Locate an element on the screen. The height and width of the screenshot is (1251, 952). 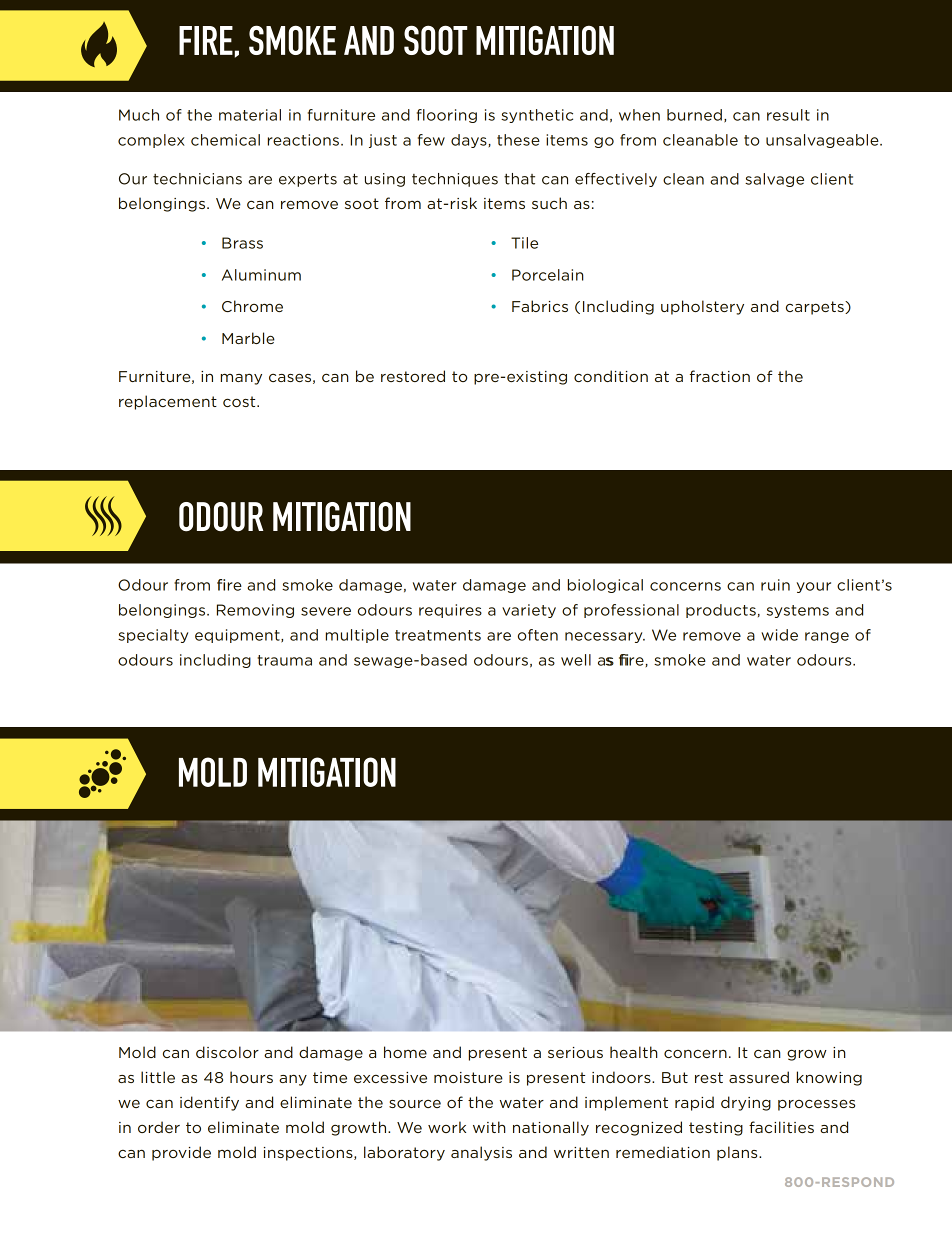
drying is located at coordinates (746, 1103).
